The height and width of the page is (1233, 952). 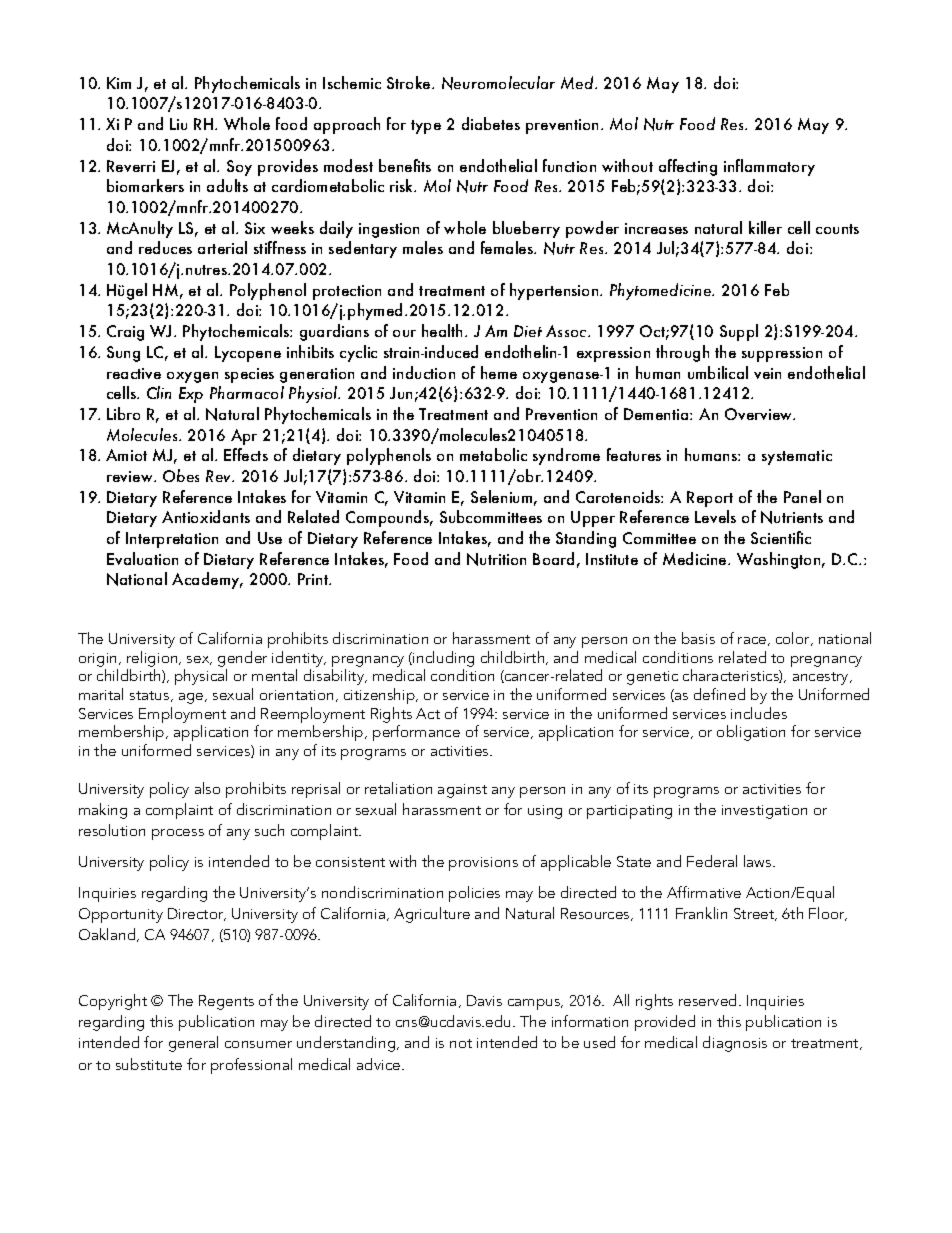 What do you see at coordinates (193, 1044) in the page?
I see `general` at bounding box center [193, 1044].
